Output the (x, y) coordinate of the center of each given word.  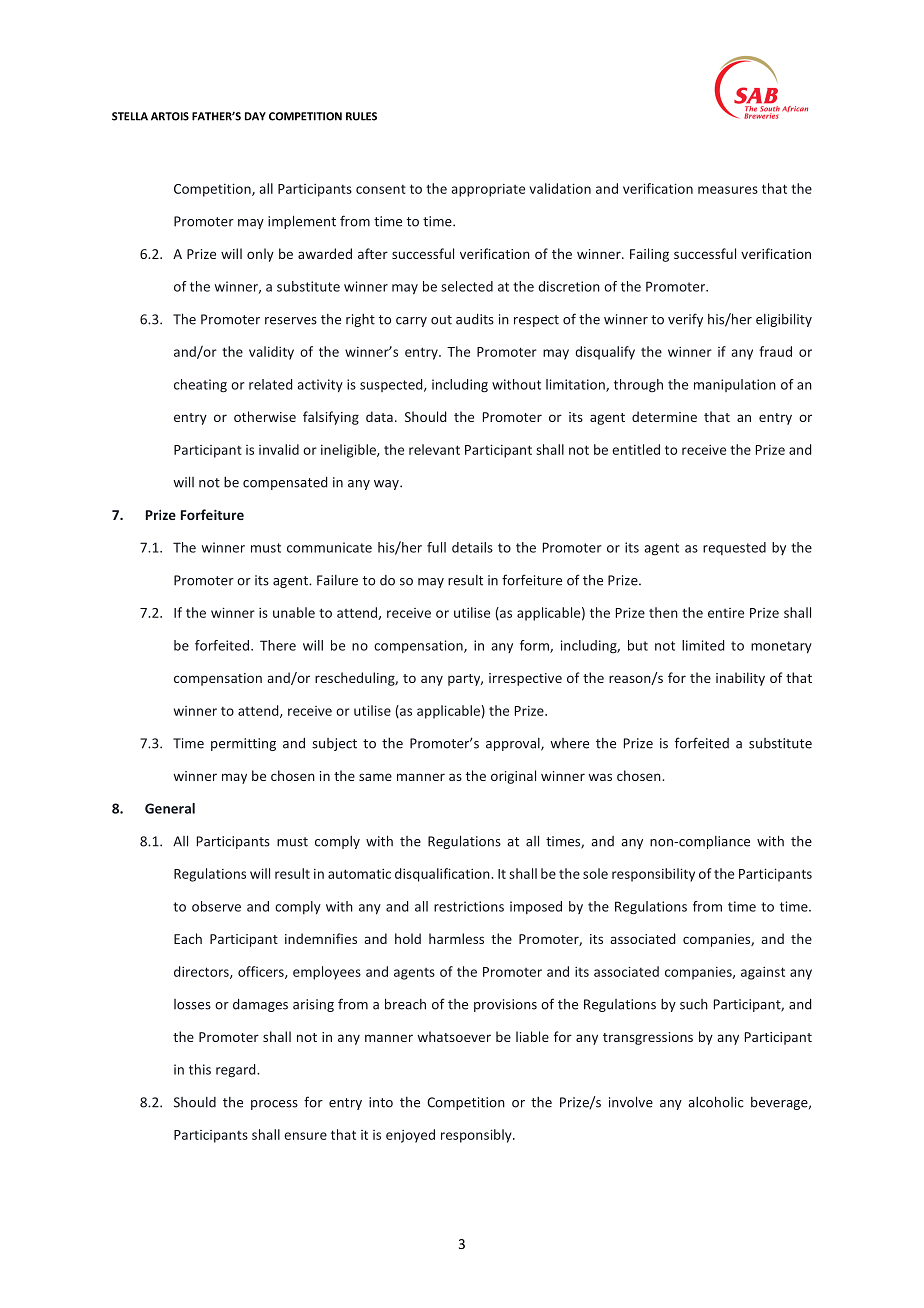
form (535, 646)
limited (703, 645)
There (278, 645)
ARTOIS (170, 116)
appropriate (488, 190)
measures (728, 190)
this (200, 1069)
